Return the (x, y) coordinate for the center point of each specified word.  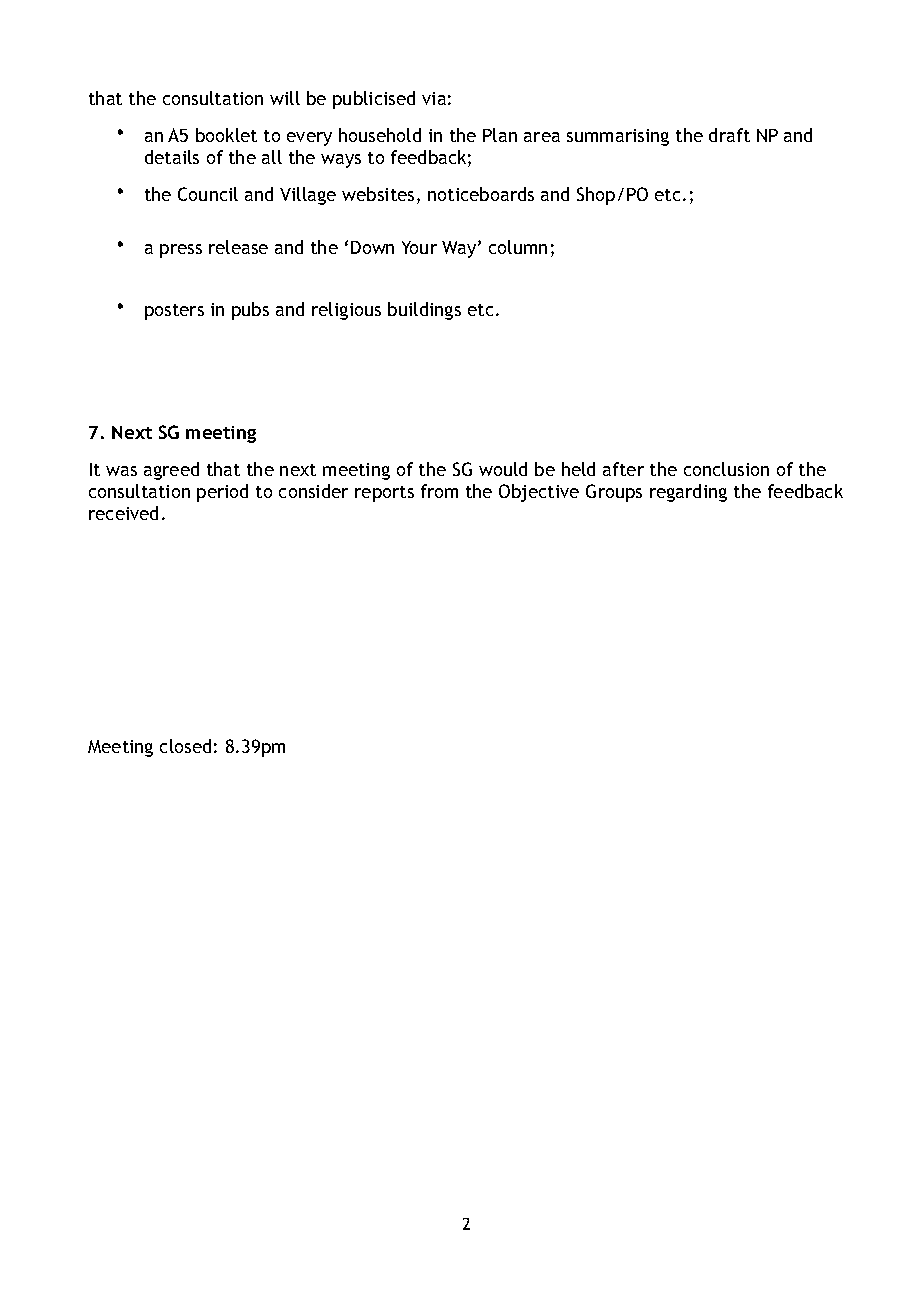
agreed (171, 471)
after (623, 469)
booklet (226, 135)
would (503, 469)
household (380, 135)
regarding (688, 493)
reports (384, 494)
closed (185, 746)
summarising (618, 137)
